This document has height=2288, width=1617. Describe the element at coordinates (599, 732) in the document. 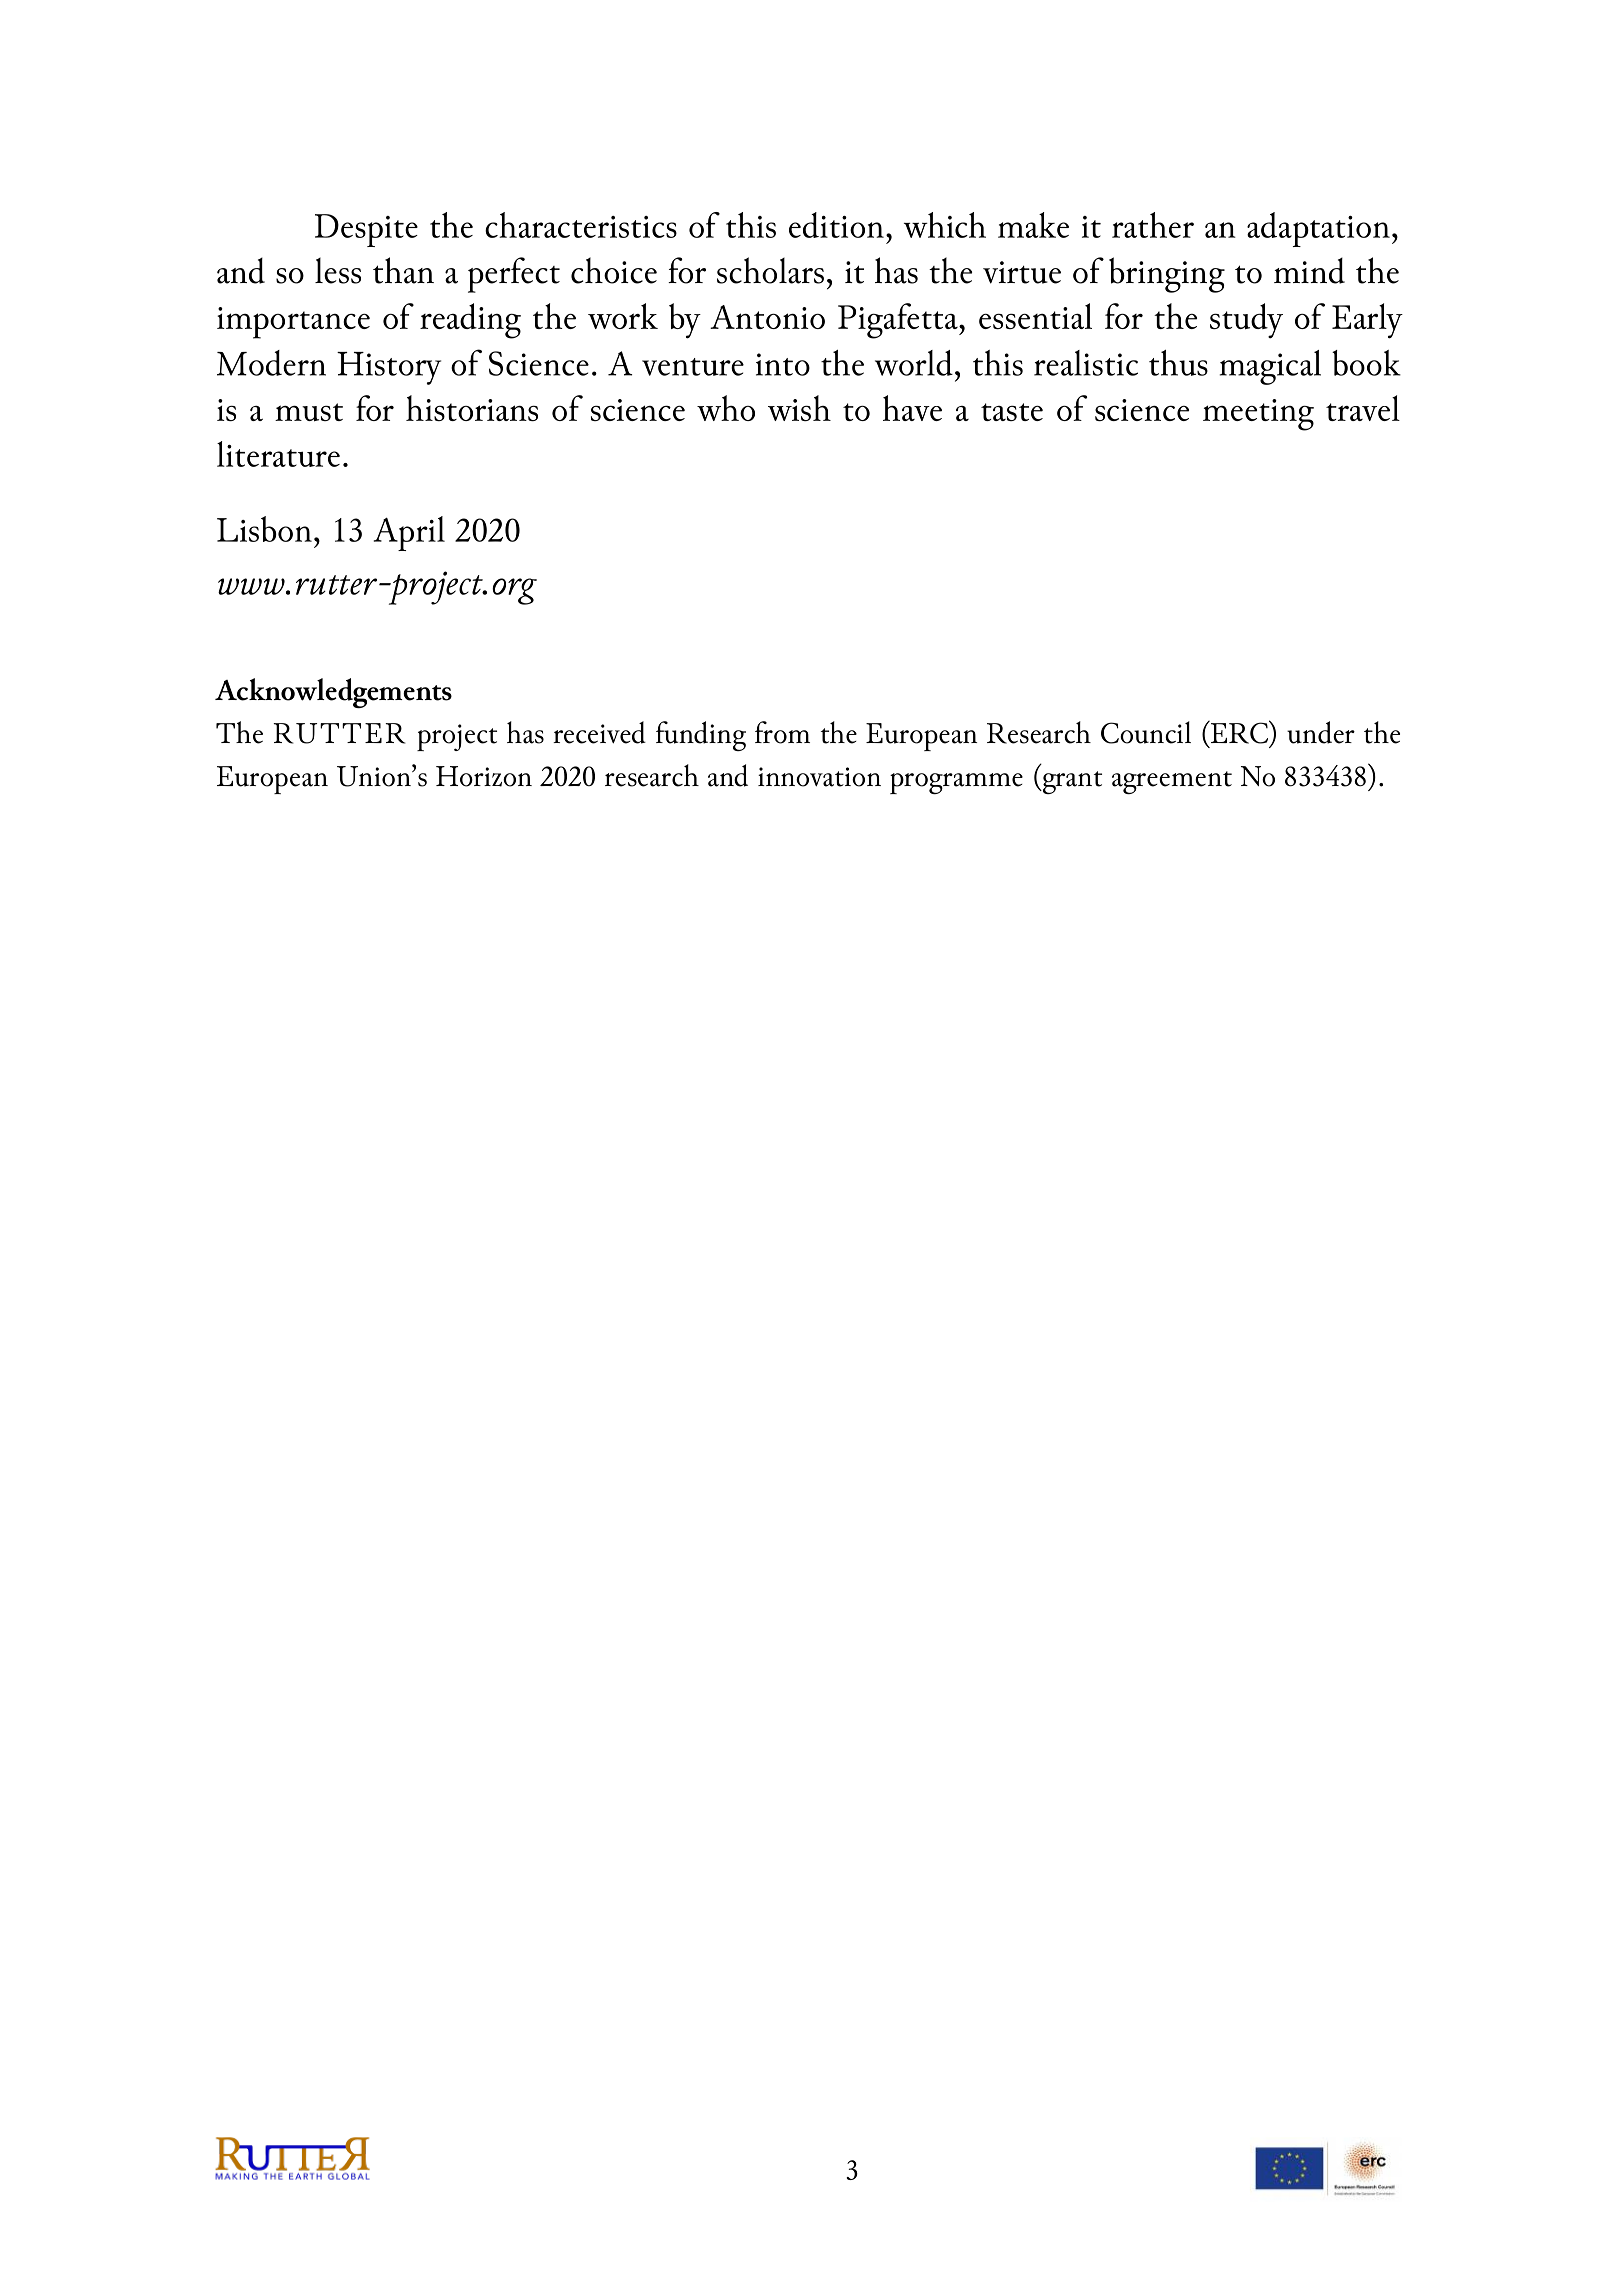

I see `received` at that location.
